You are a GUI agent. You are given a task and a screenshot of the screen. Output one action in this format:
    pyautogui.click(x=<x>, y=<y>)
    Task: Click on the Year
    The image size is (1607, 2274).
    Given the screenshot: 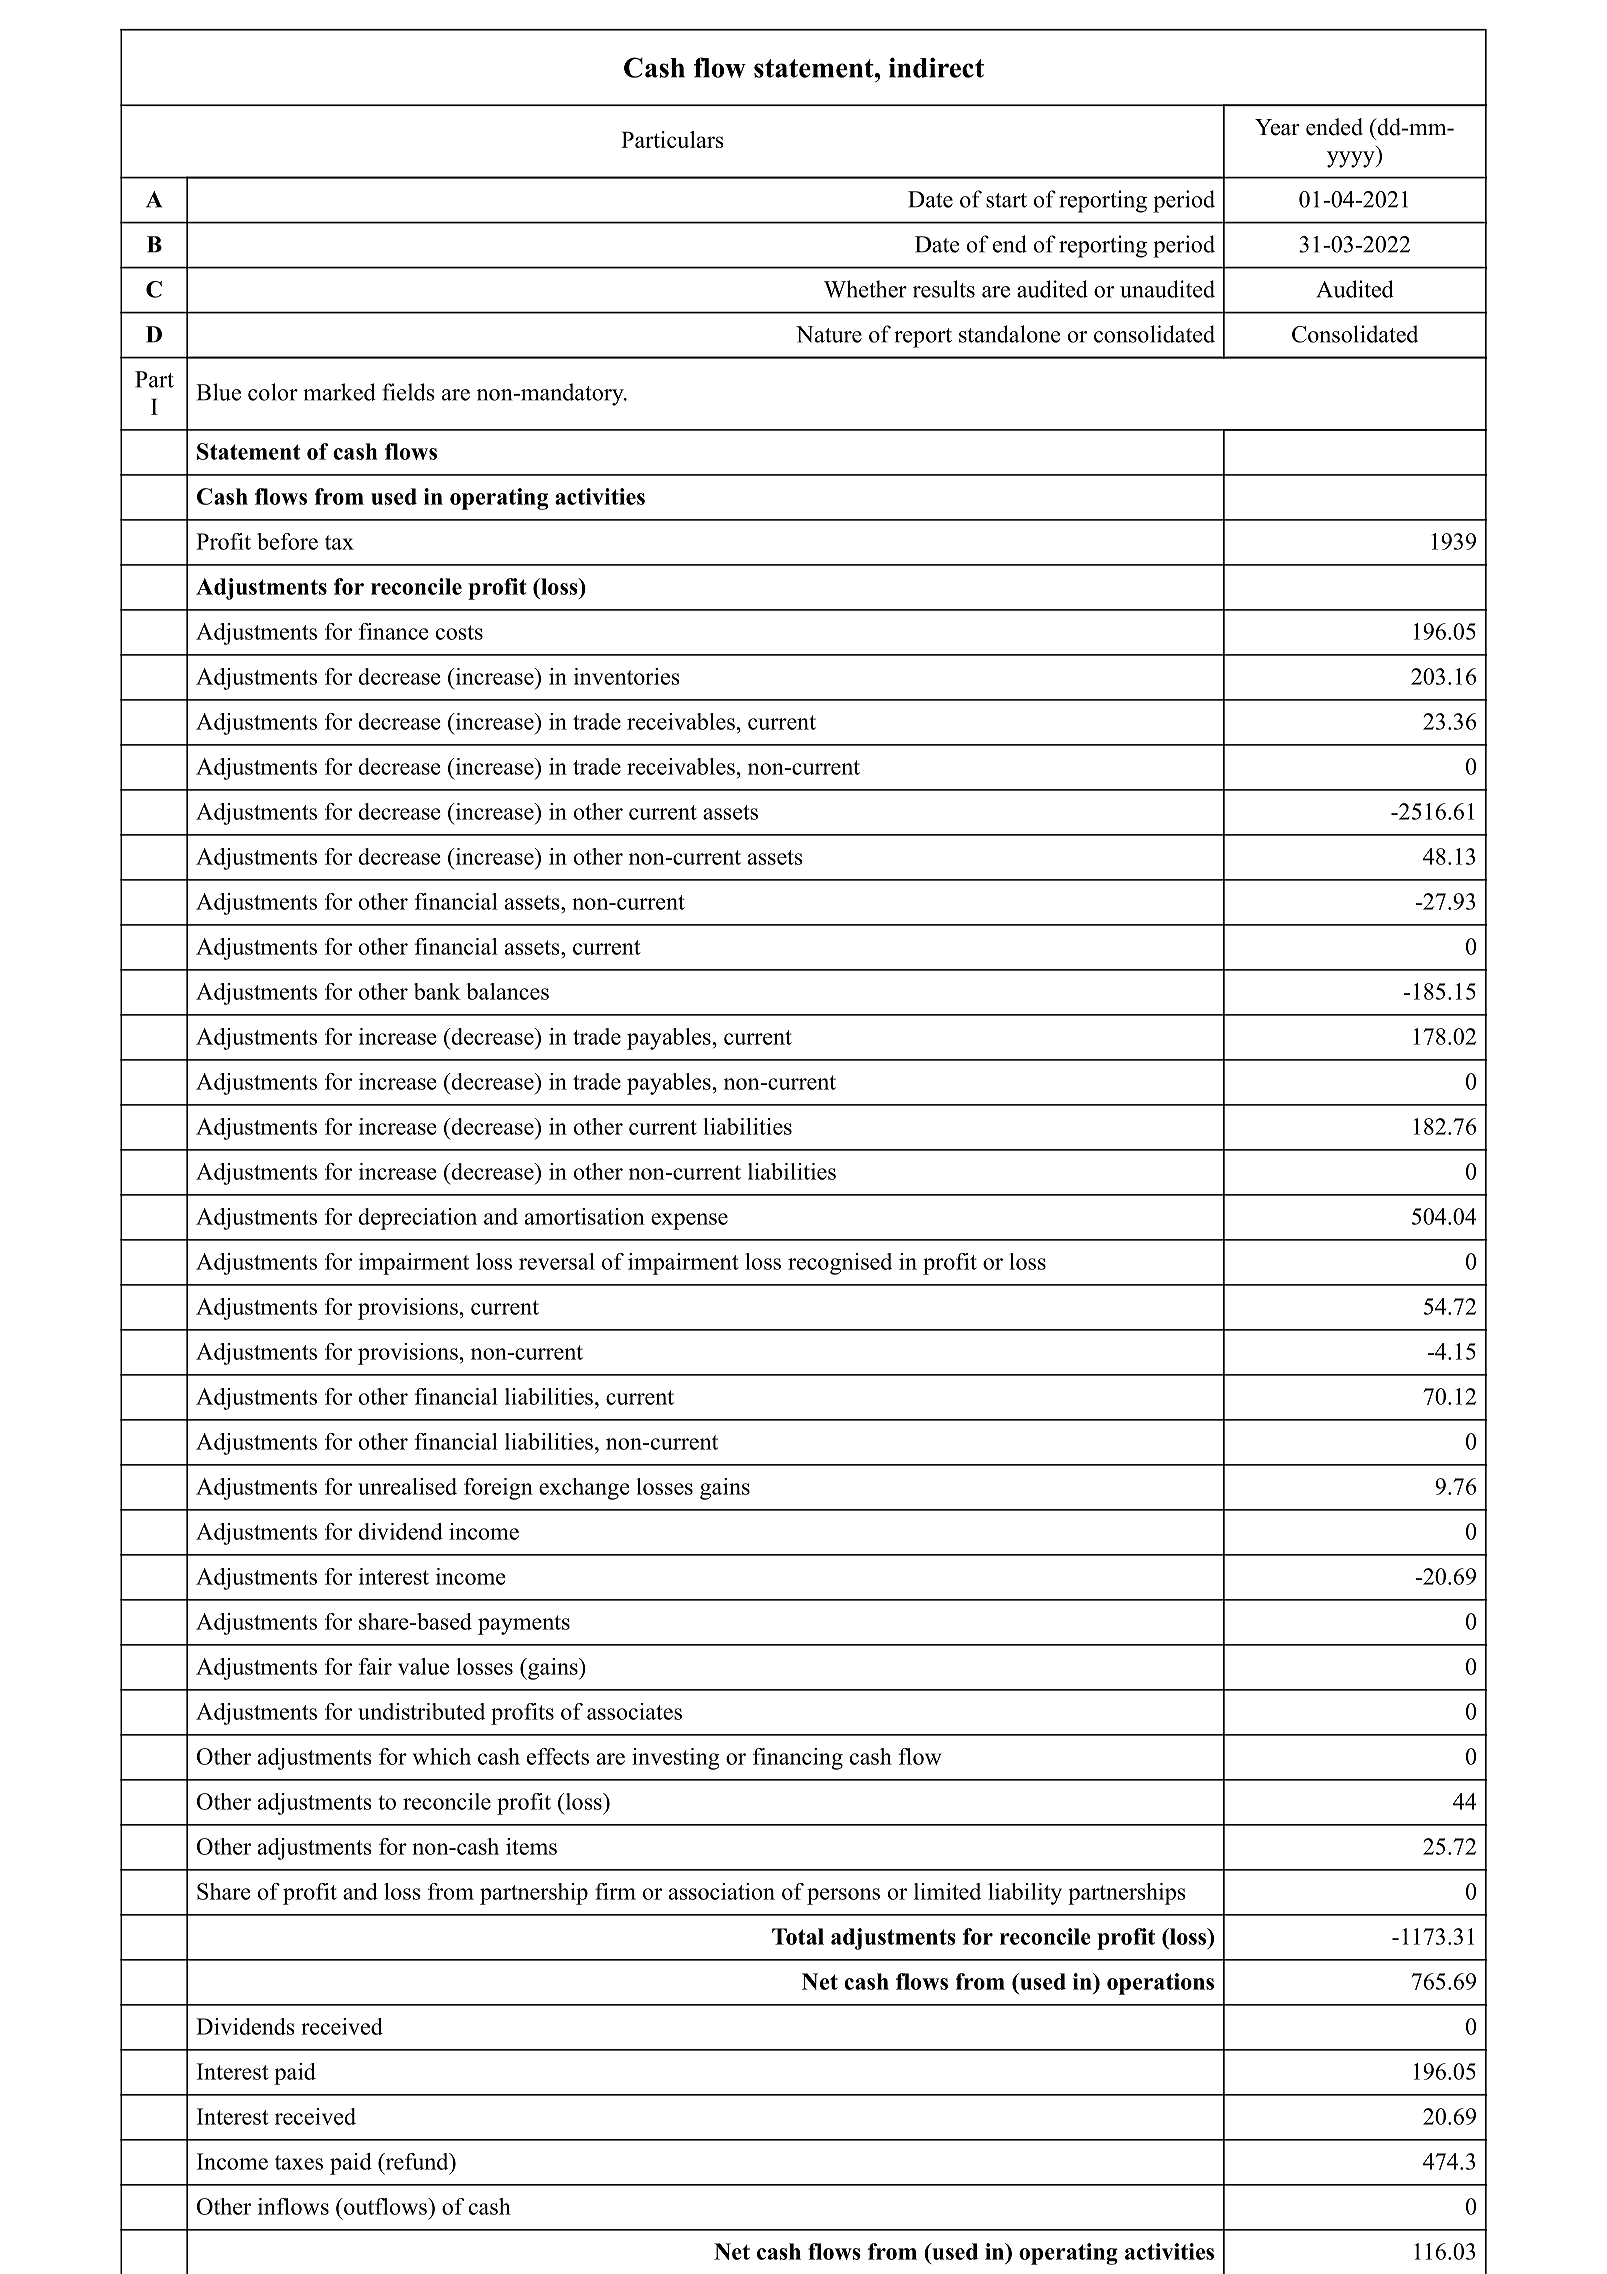 What is the action you would take?
    pyautogui.click(x=1277, y=127)
